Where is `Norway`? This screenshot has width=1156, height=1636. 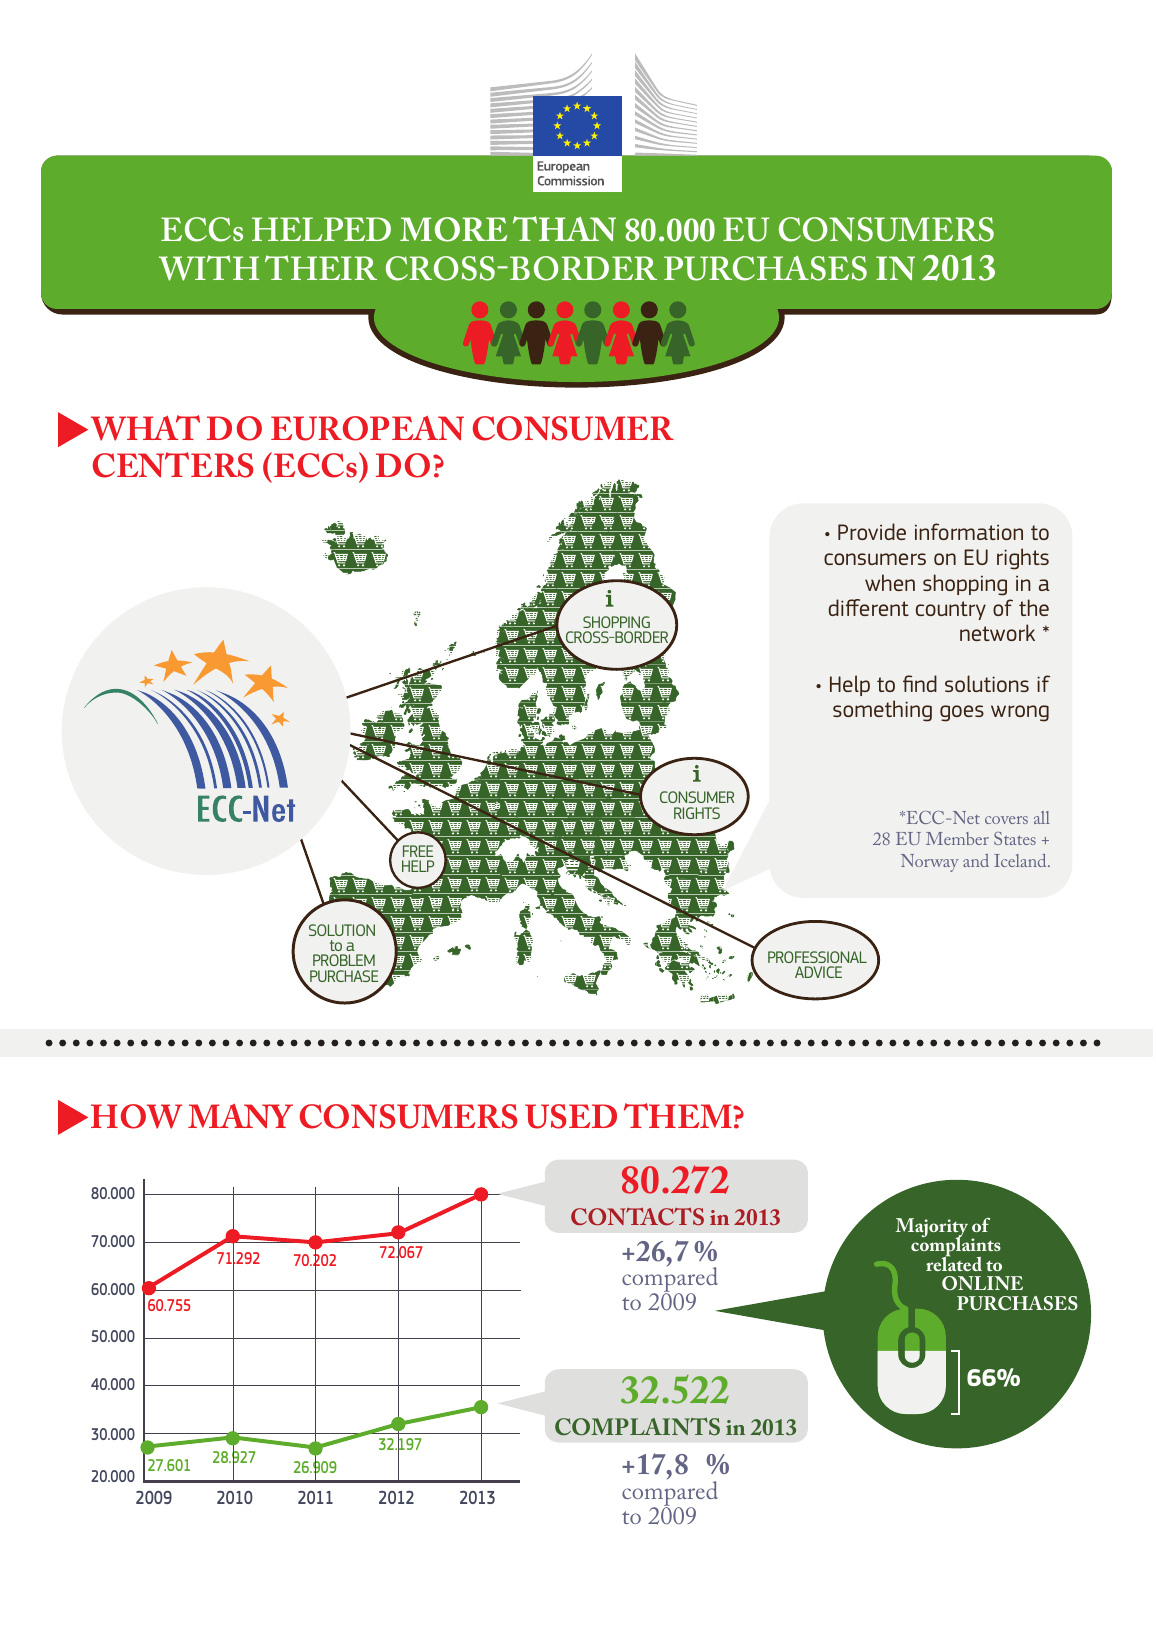 Norway is located at coordinates (930, 863).
